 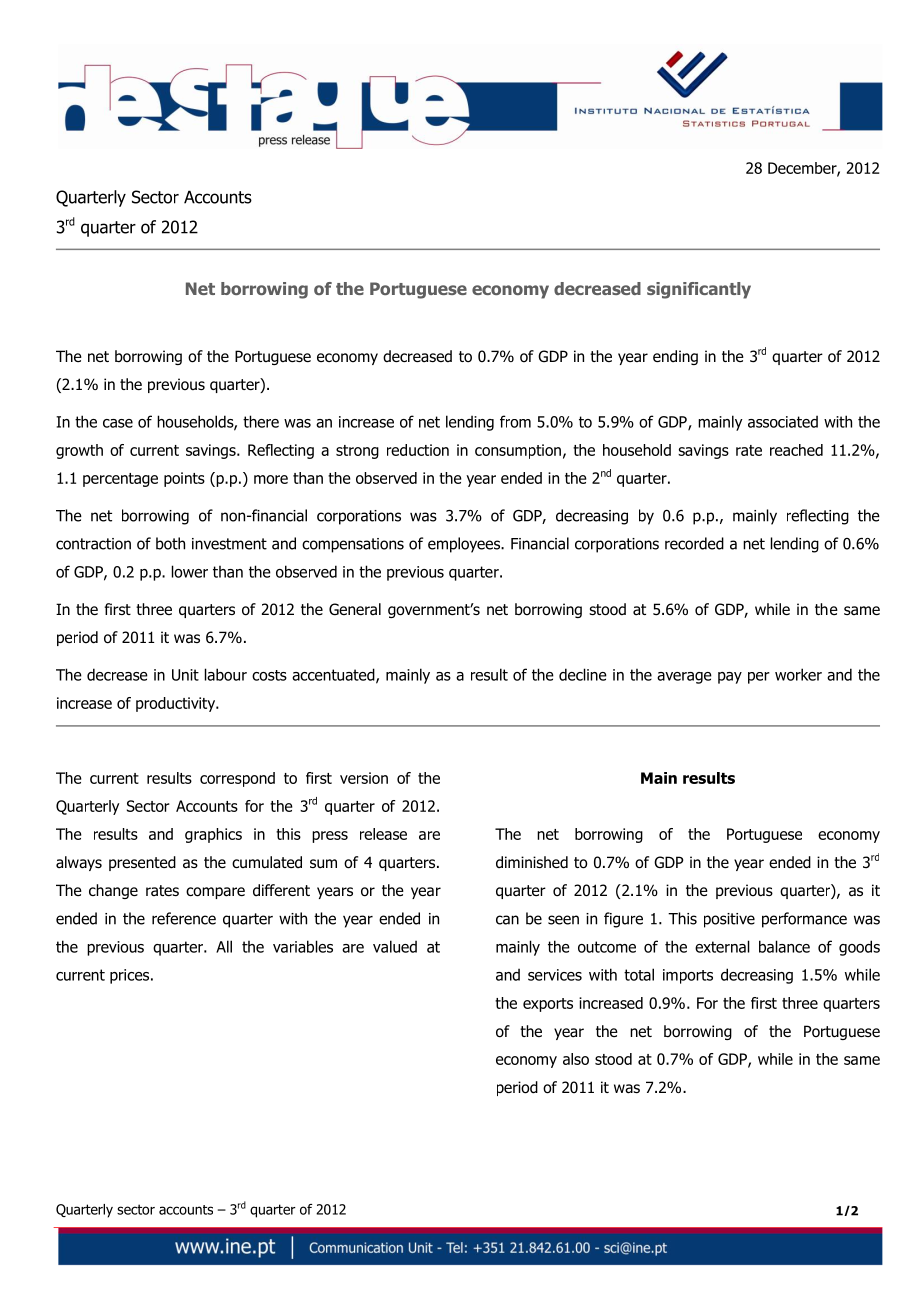 I want to click on case, so click(x=118, y=423).
